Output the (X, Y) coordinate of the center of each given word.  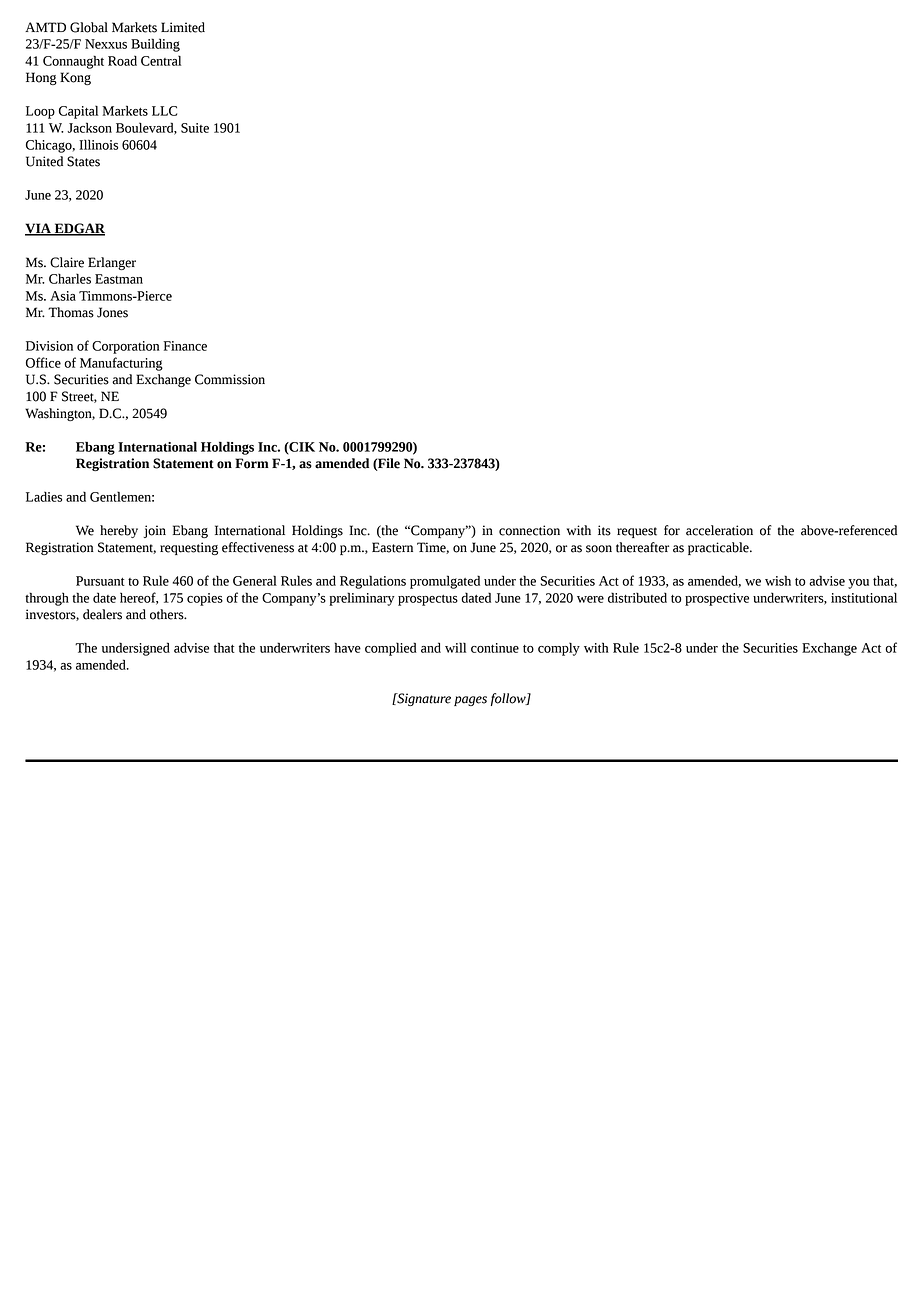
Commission (230, 379)
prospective (717, 599)
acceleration (719, 530)
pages (470, 701)
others (168, 614)
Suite (195, 128)
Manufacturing (121, 364)
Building (155, 45)
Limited (183, 27)
